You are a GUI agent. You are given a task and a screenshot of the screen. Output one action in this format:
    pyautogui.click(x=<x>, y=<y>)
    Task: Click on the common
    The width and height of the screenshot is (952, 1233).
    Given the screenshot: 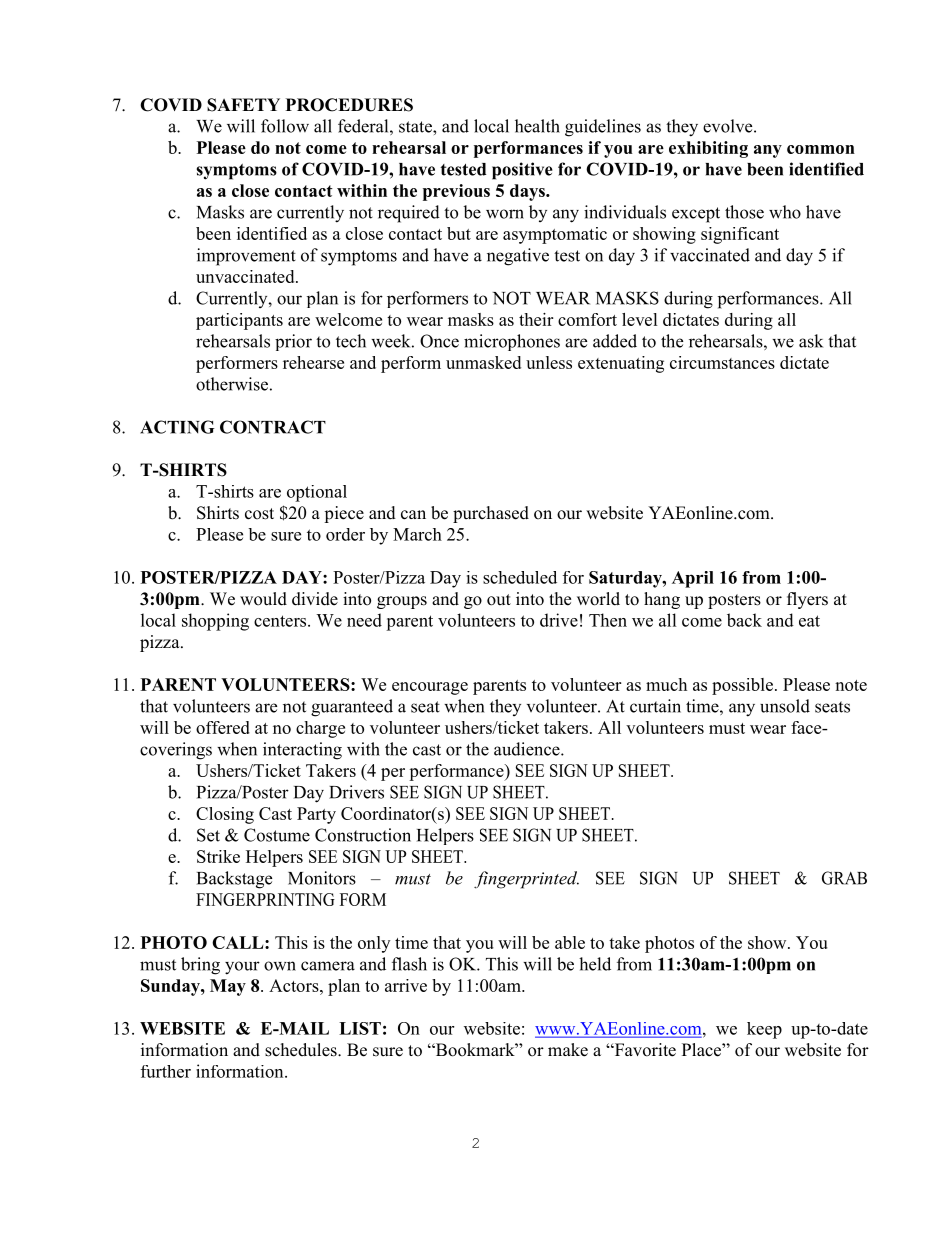 What is the action you would take?
    pyautogui.click(x=821, y=149)
